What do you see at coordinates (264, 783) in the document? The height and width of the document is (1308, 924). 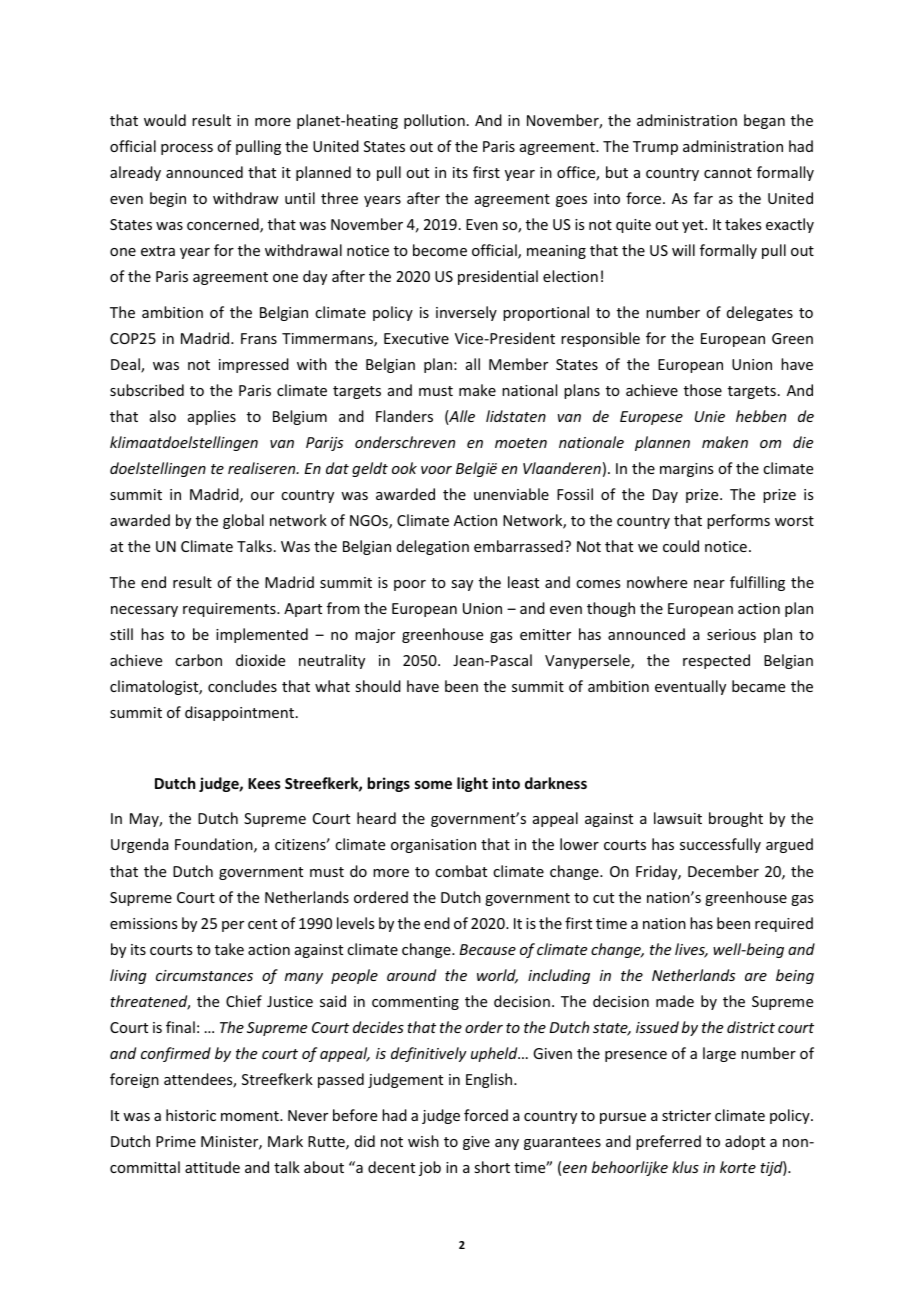 I see `Kees` at bounding box center [264, 783].
